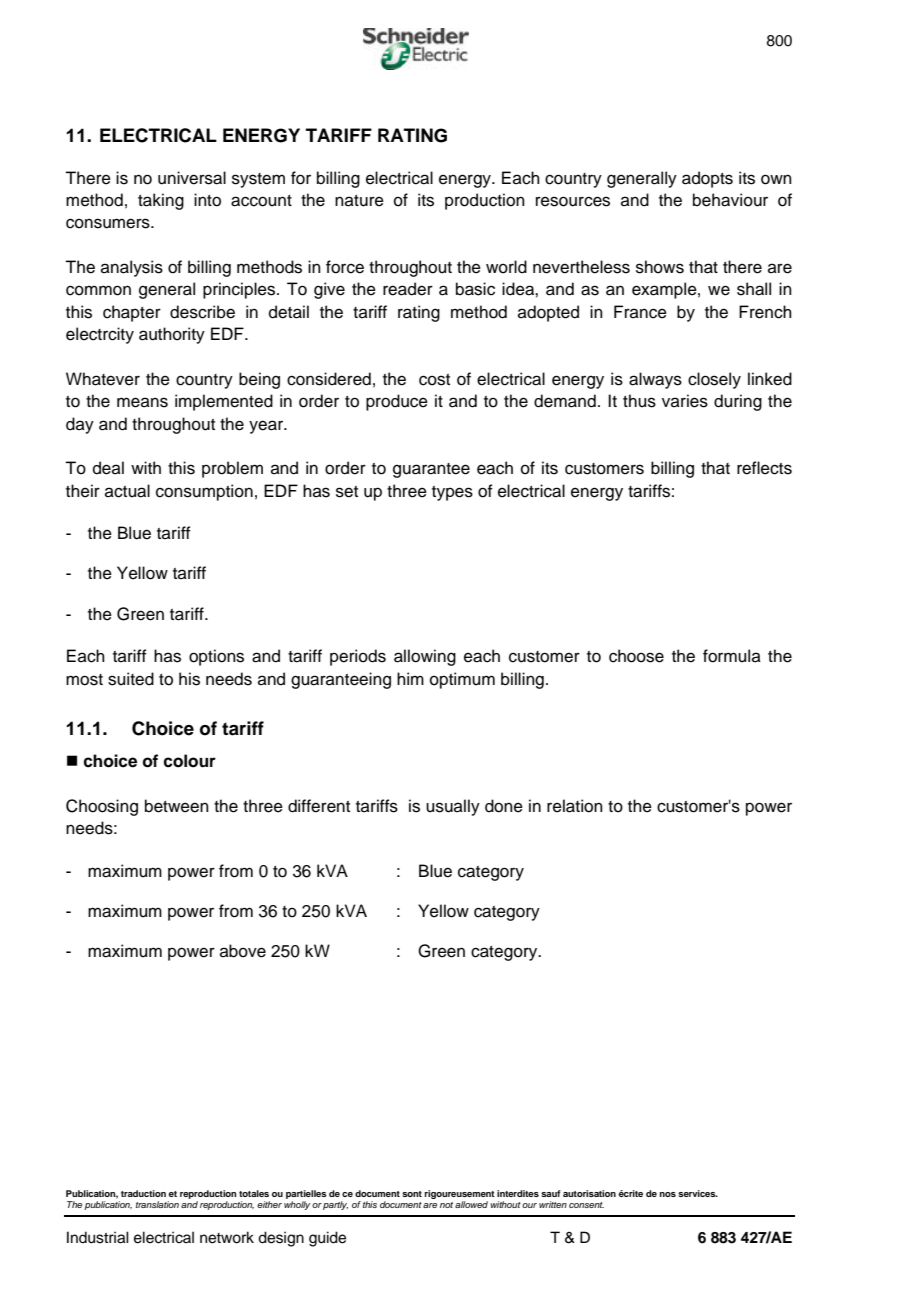 The width and height of the document is (924, 1308). What do you see at coordinates (127, 491) in the document?
I see `actual` at bounding box center [127, 491].
